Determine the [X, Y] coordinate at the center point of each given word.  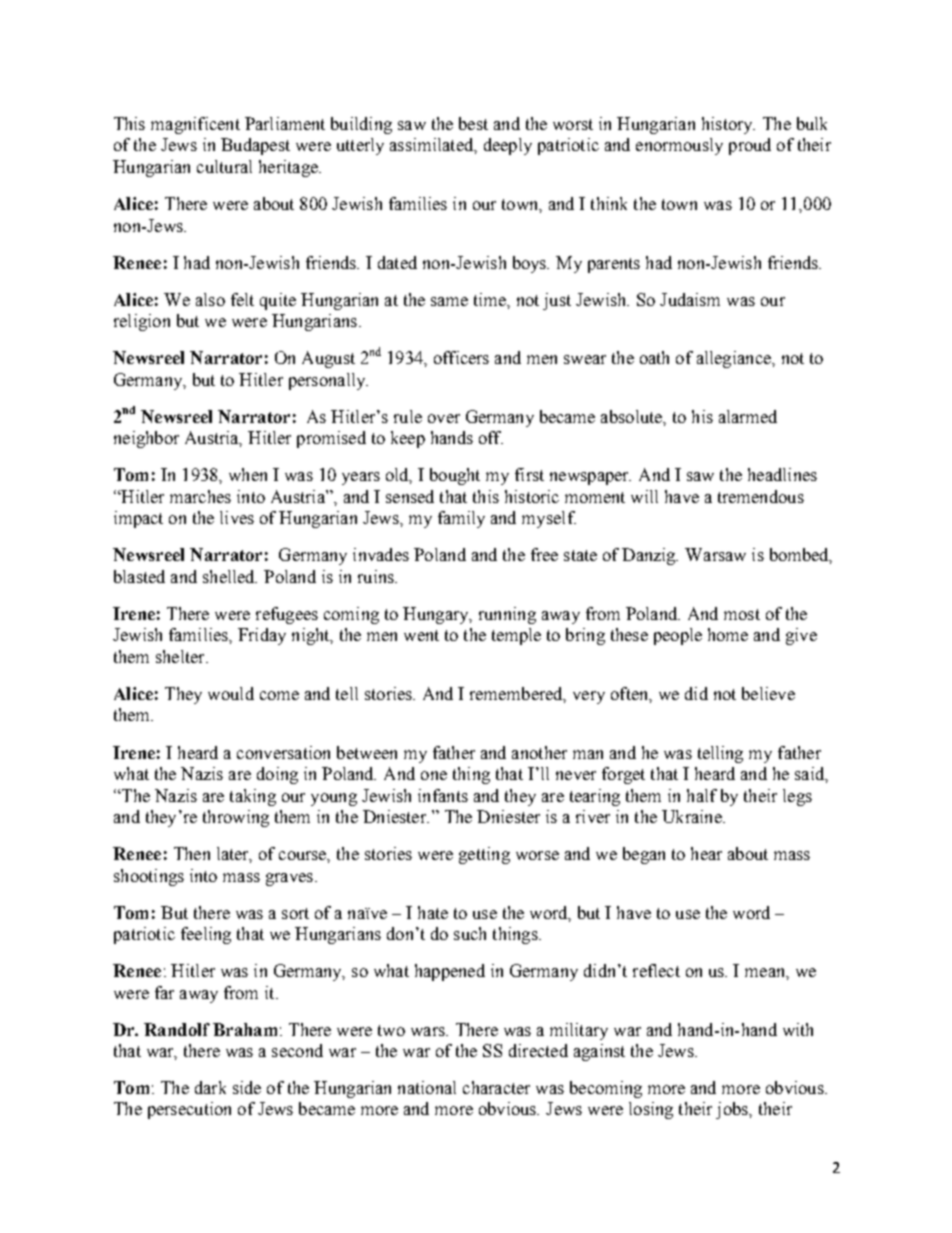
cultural [224, 166]
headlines [782, 474]
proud [750, 146]
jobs [733, 1110]
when [248, 474]
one [434, 775]
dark [210, 1087]
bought [455, 476]
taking [253, 797]
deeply [508, 146]
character [496, 1087]
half [702, 795]
